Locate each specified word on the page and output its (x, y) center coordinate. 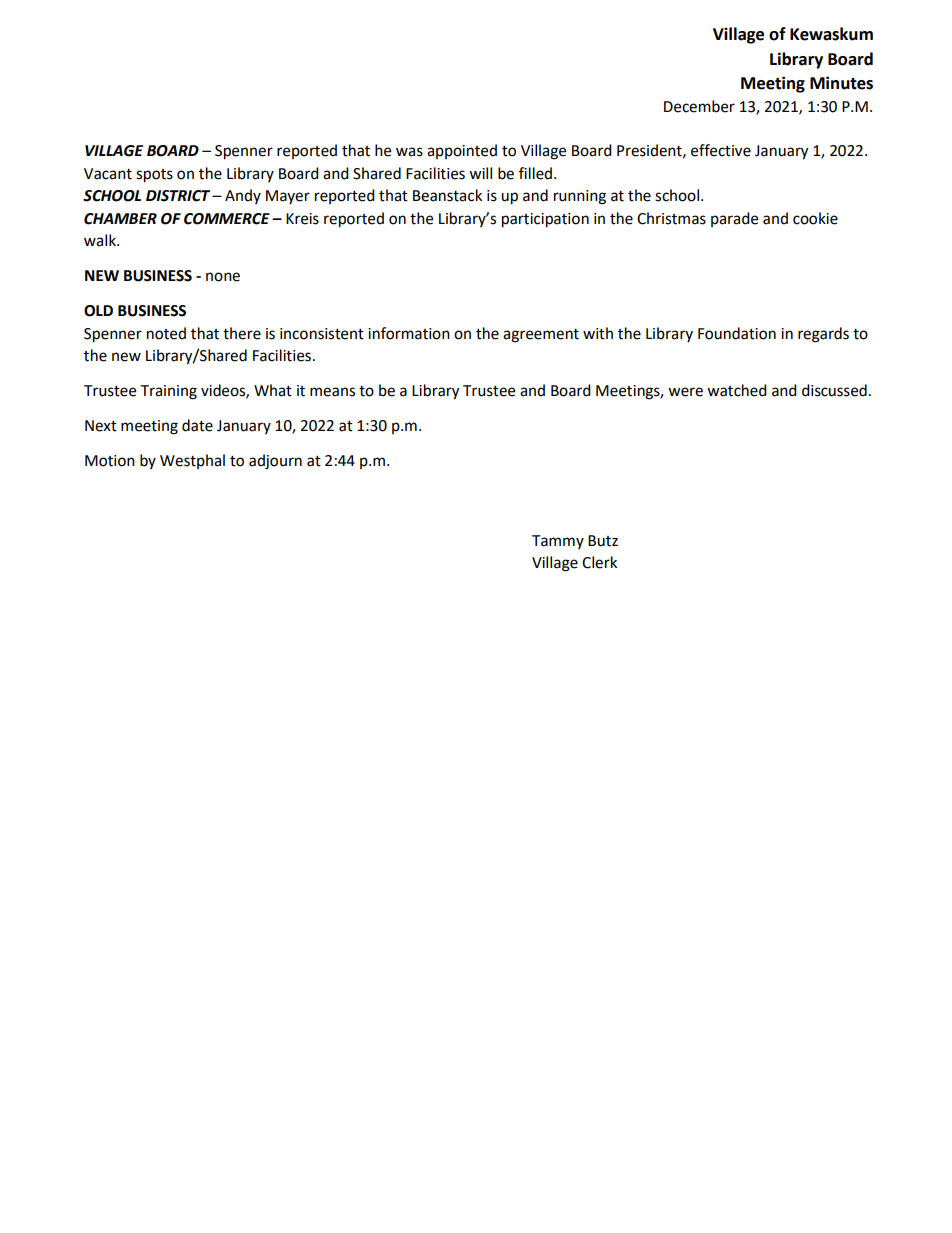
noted (166, 333)
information (409, 333)
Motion (110, 461)
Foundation (737, 333)
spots (154, 176)
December (699, 106)
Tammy (558, 542)
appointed (462, 151)
